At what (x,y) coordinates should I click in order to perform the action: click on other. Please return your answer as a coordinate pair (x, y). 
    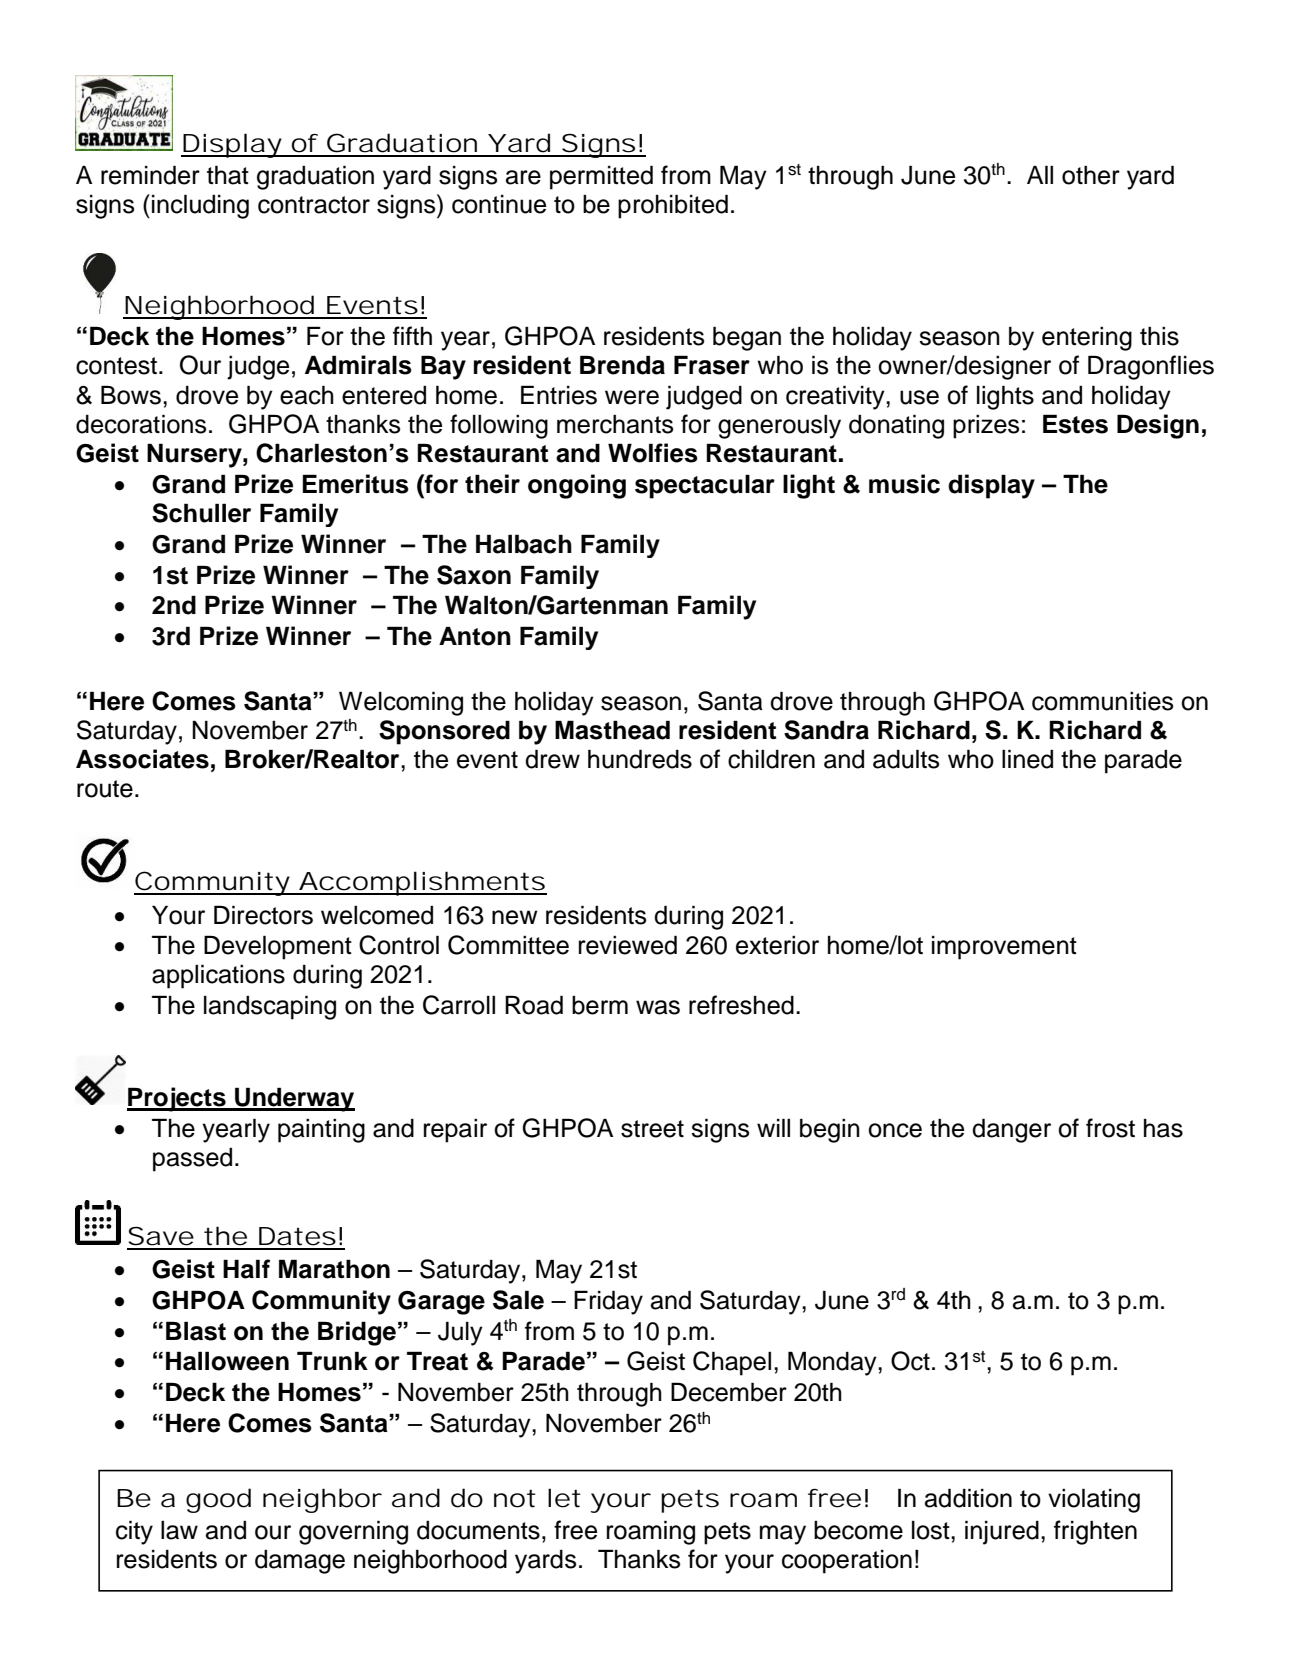
    Looking at the image, I should click on (1091, 175).
